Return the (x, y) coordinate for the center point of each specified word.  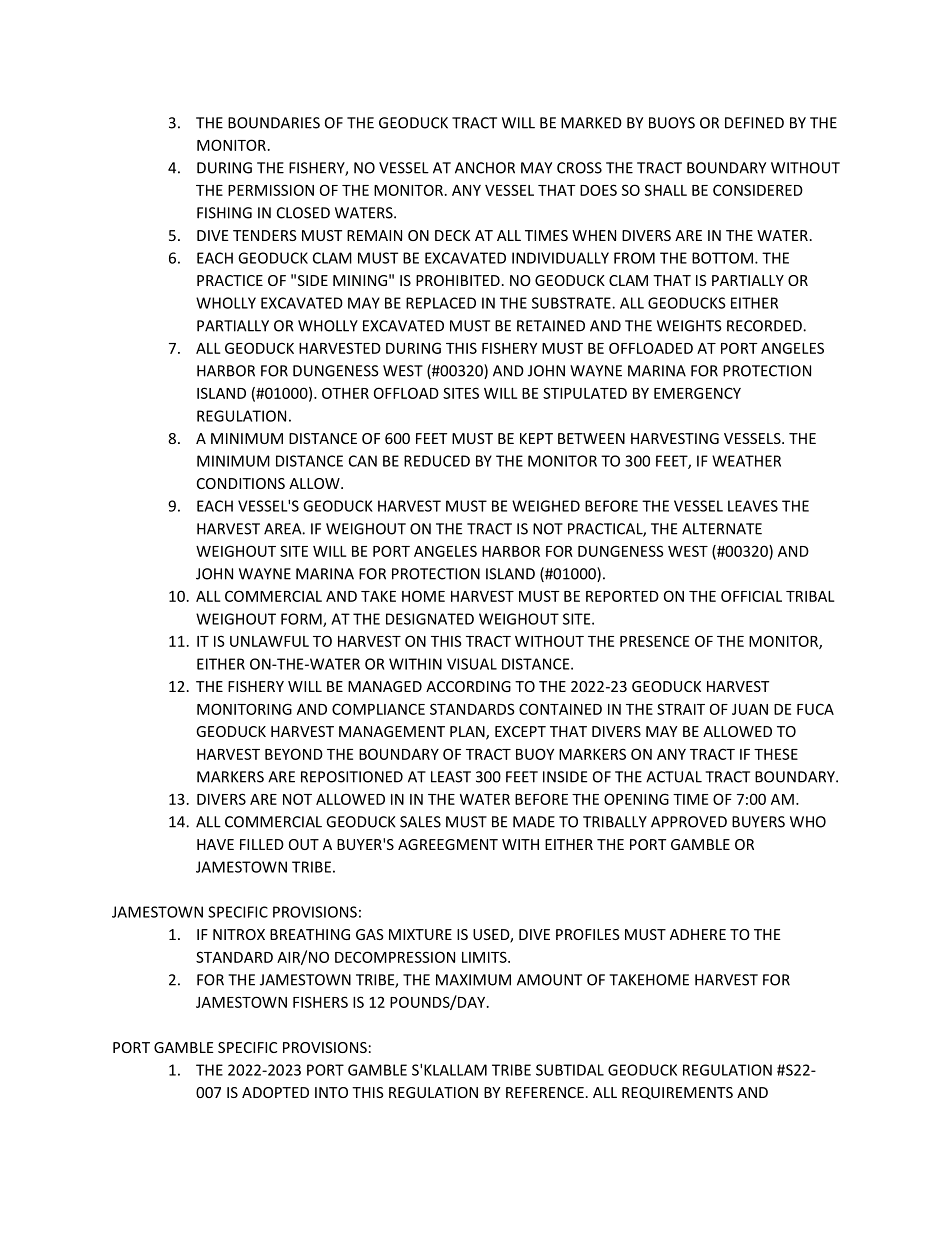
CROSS (579, 168)
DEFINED (754, 123)
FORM (302, 620)
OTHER (345, 393)
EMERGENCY (697, 393)
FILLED (262, 844)
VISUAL (472, 664)
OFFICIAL (751, 596)
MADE (534, 822)
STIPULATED (585, 393)
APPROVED (689, 822)
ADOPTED (275, 1092)
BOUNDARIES (274, 123)
